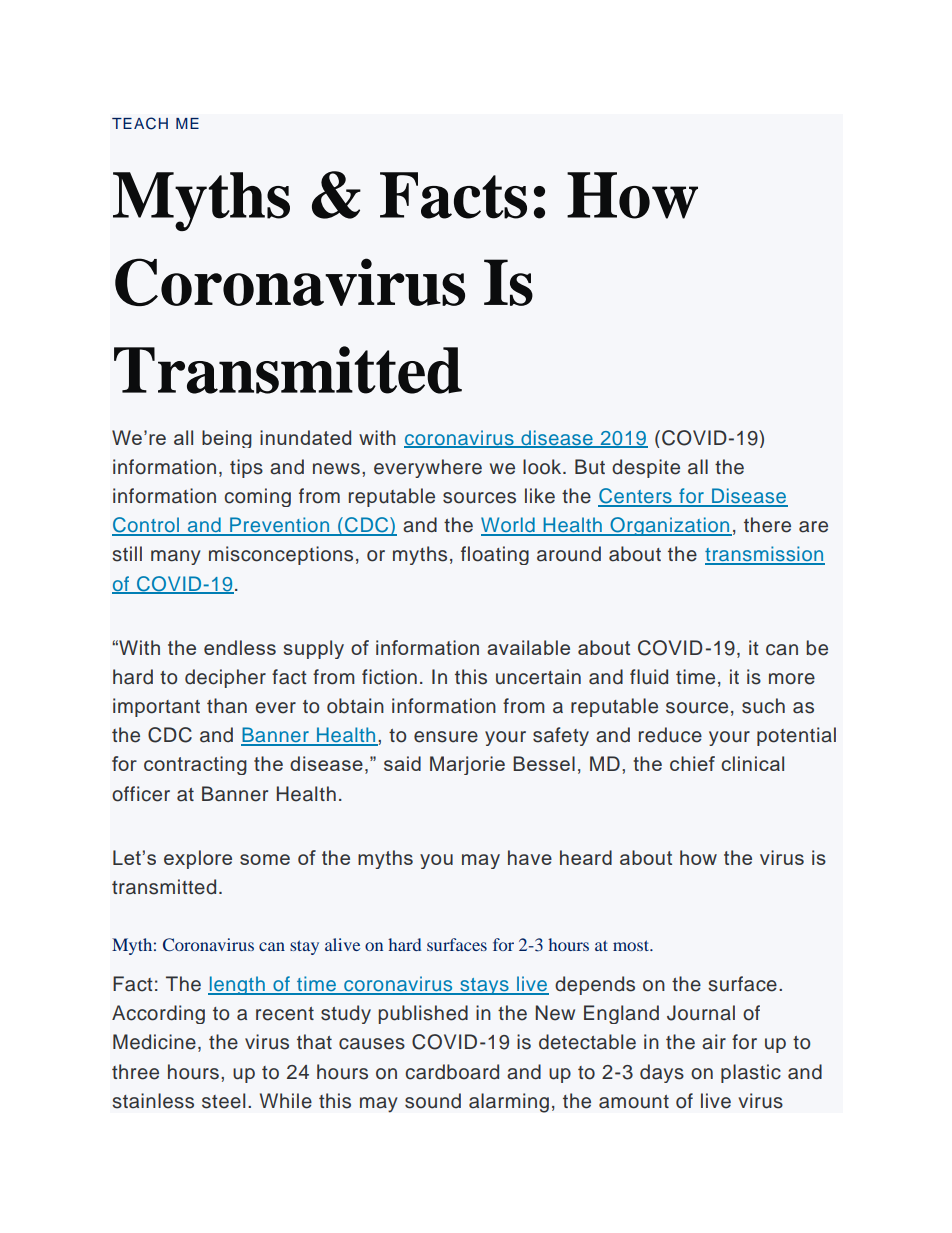 The height and width of the image is (1233, 952). What do you see at coordinates (305, 437) in the image?
I see `inundated` at bounding box center [305, 437].
